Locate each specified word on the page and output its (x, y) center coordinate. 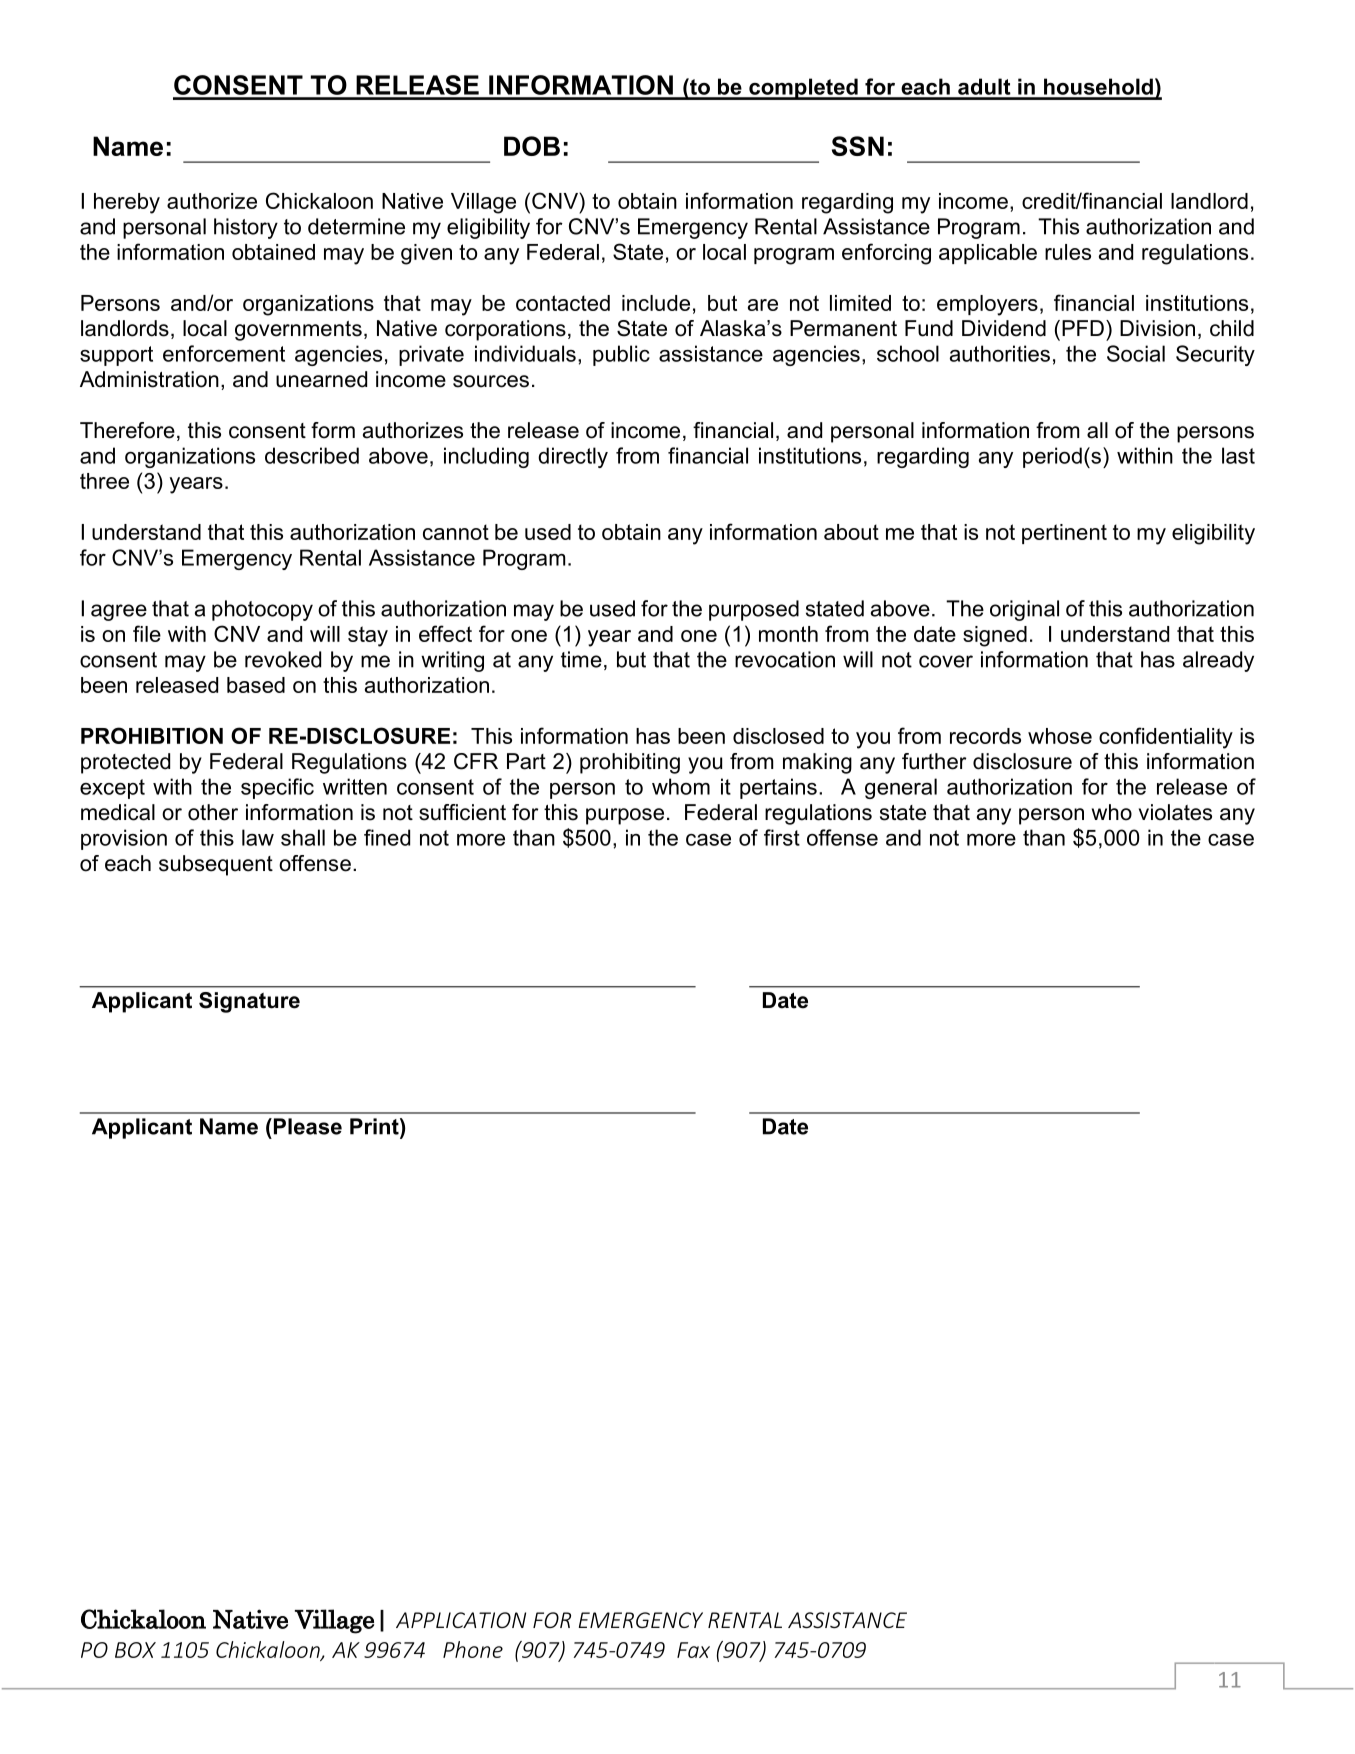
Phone (473, 1649)
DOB (532, 146)
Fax (693, 1650)
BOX (135, 1650)
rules (1068, 252)
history (246, 228)
